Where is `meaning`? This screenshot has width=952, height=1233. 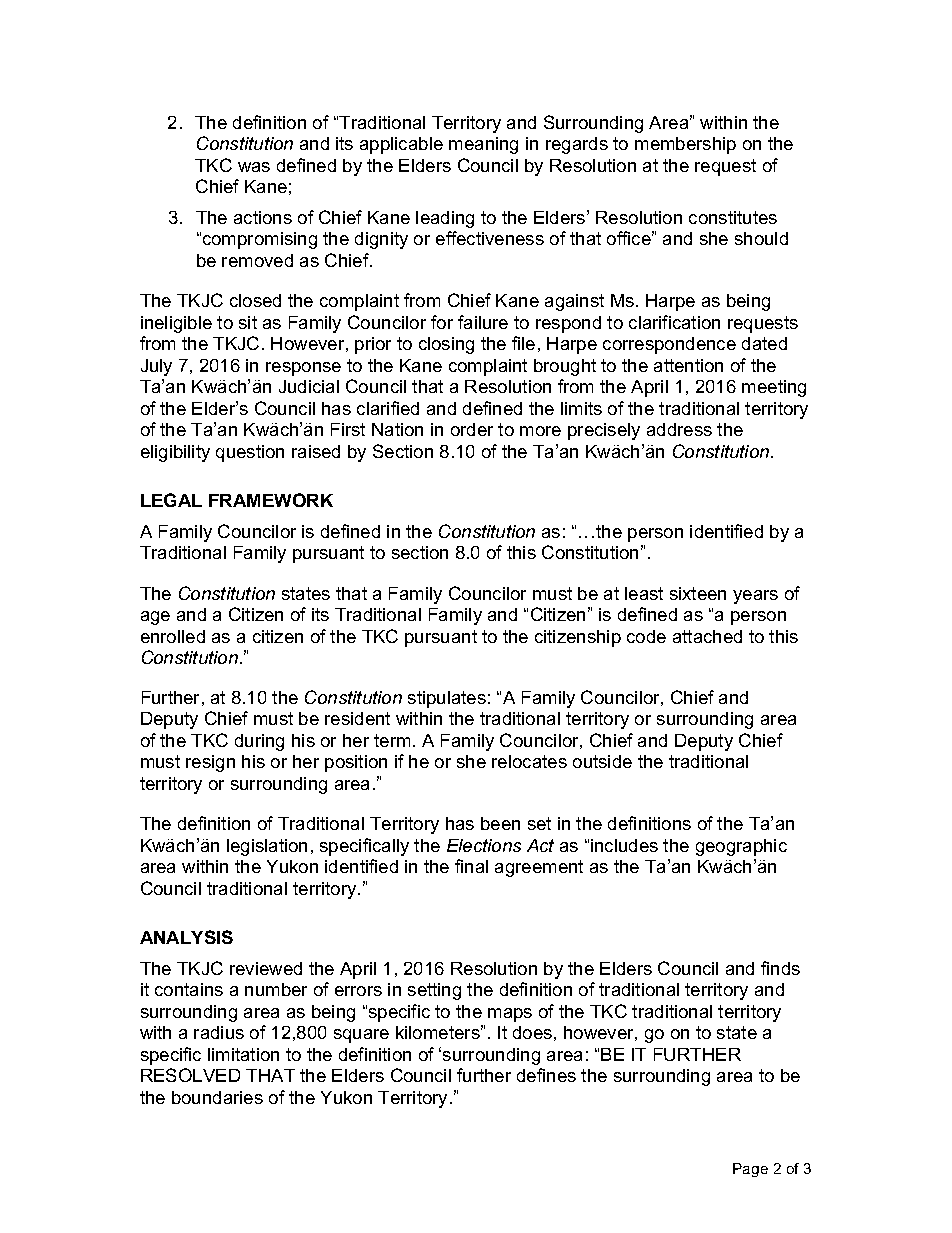
meaning is located at coordinates (483, 145).
